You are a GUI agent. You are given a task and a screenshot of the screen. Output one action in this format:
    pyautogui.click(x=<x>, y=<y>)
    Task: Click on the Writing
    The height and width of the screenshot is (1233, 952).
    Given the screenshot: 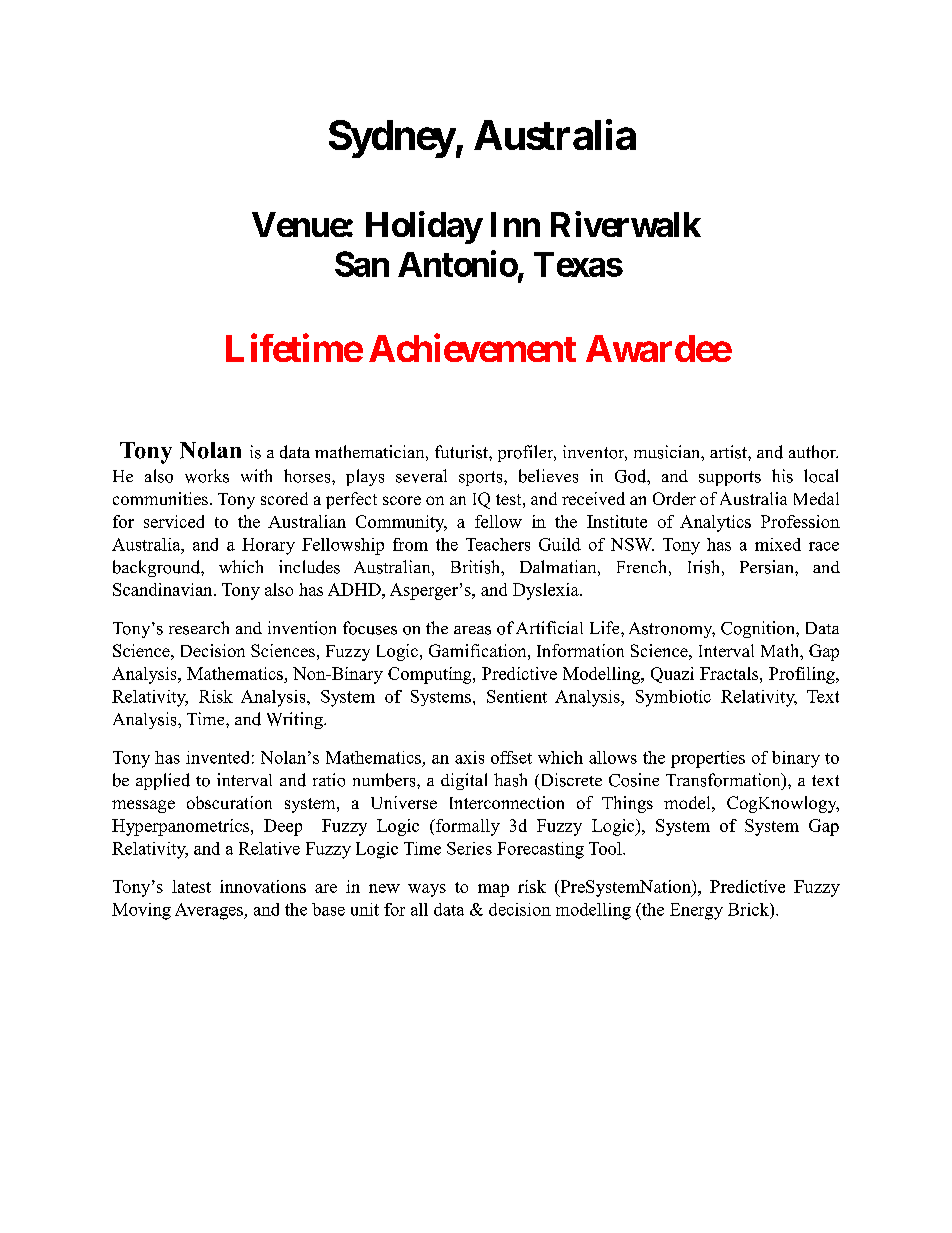 What is the action you would take?
    pyautogui.click(x=296, y=720)
